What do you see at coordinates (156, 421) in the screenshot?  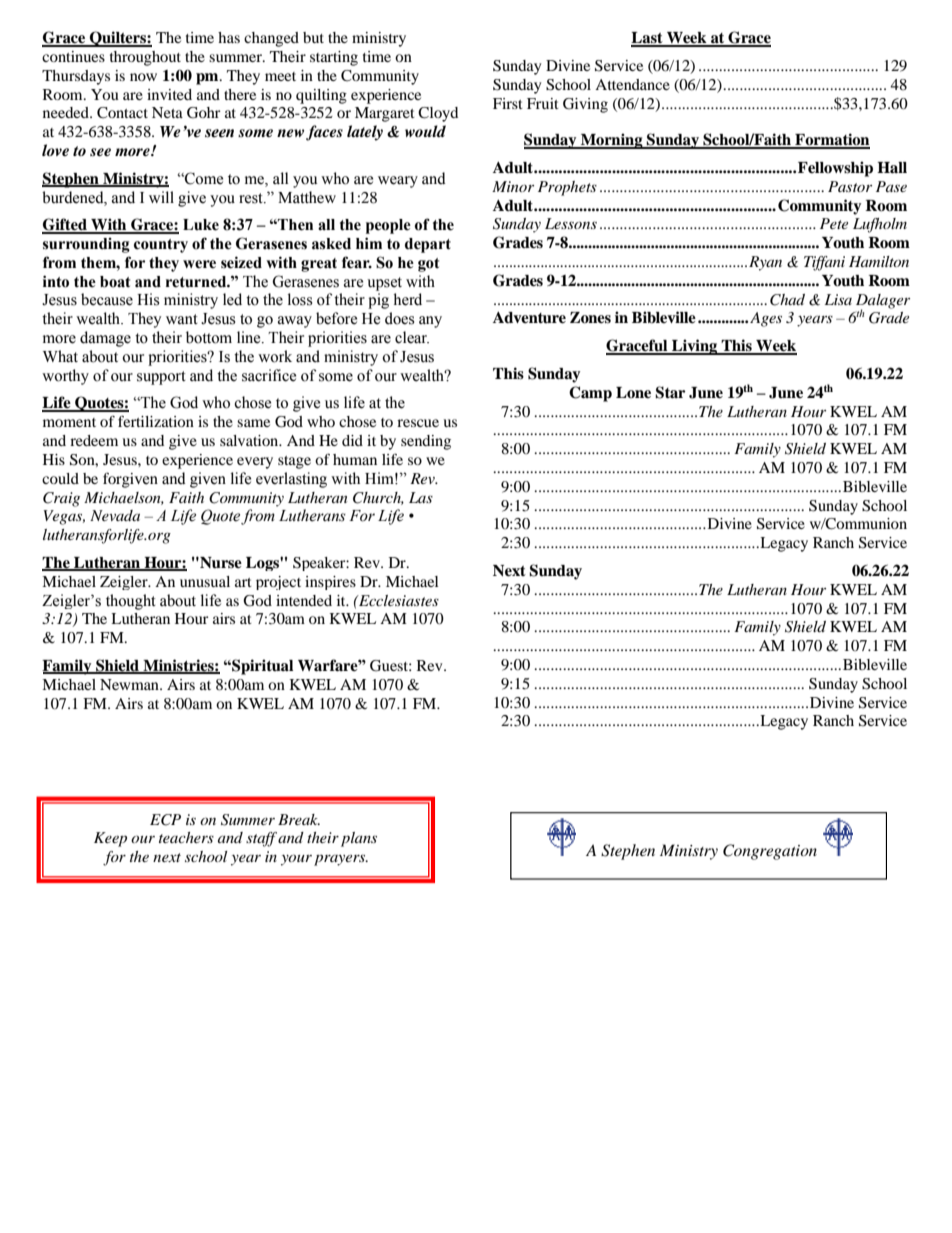 I see `fertilization` at bounding box center [156, 421].
